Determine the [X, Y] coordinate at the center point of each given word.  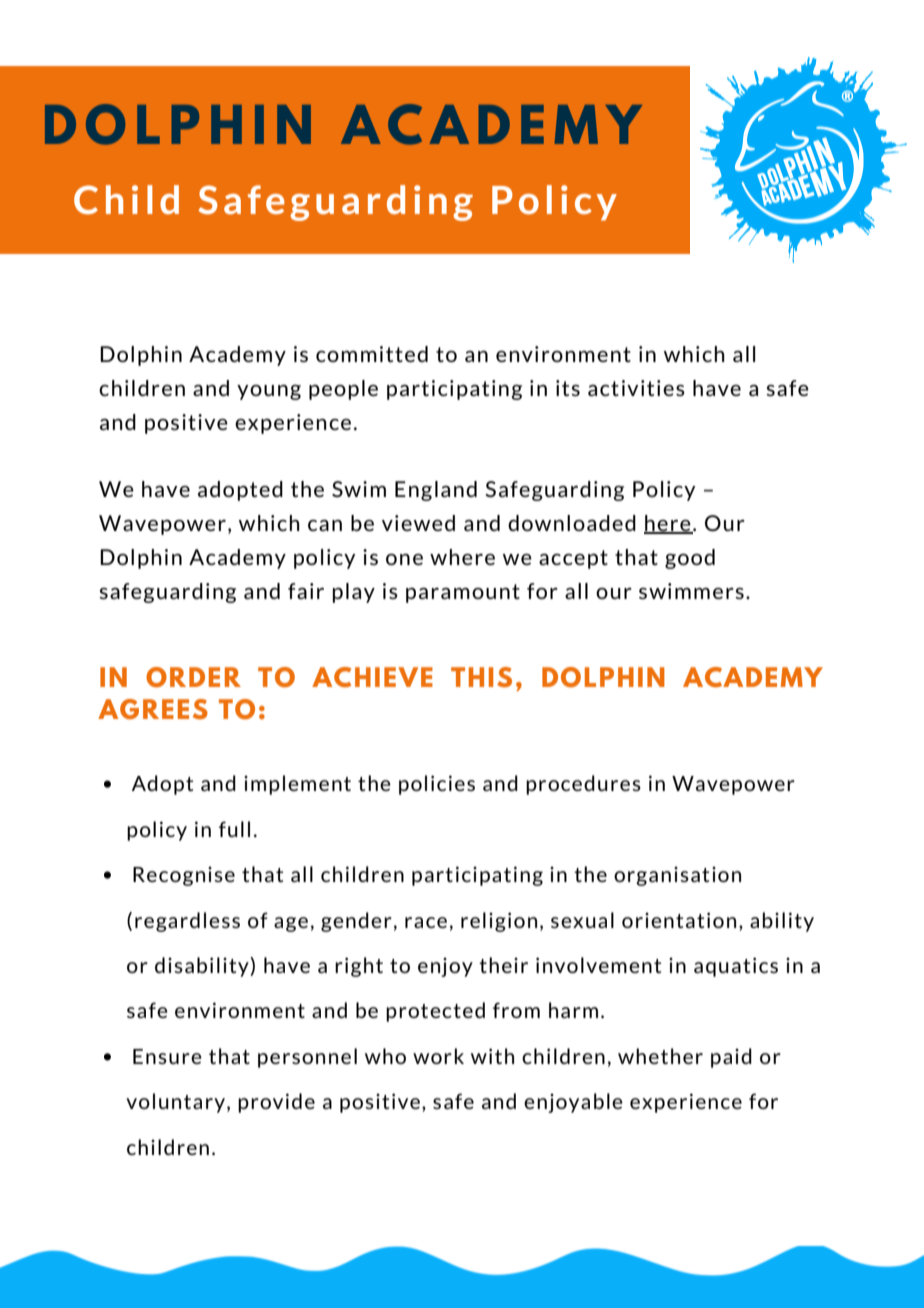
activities [636, 388]
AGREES [153, 709]
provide [276, 1103]
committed [372, 354]
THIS [481, 677]
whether [660, 1056]
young [269, 392]
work [438, 1056]
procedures [583, 785]
